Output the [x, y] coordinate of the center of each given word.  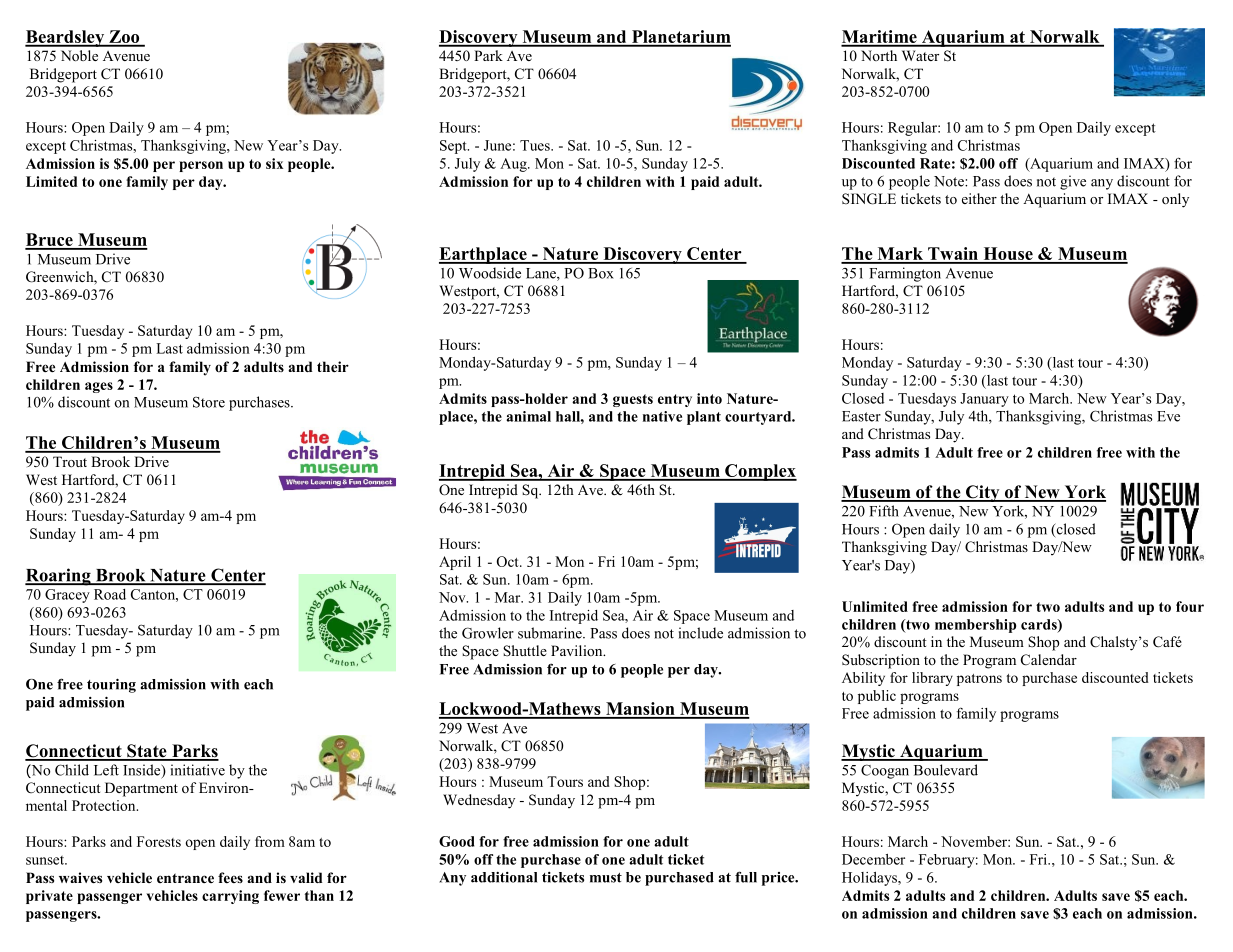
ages [99, 387]
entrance [185, 878]
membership [975, 626]
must [606, 878]
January [984, 400]
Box [601, 273]
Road [110, 594]
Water [920, 55]
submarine [551, 633]
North [879, 55]
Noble [79, 55]
